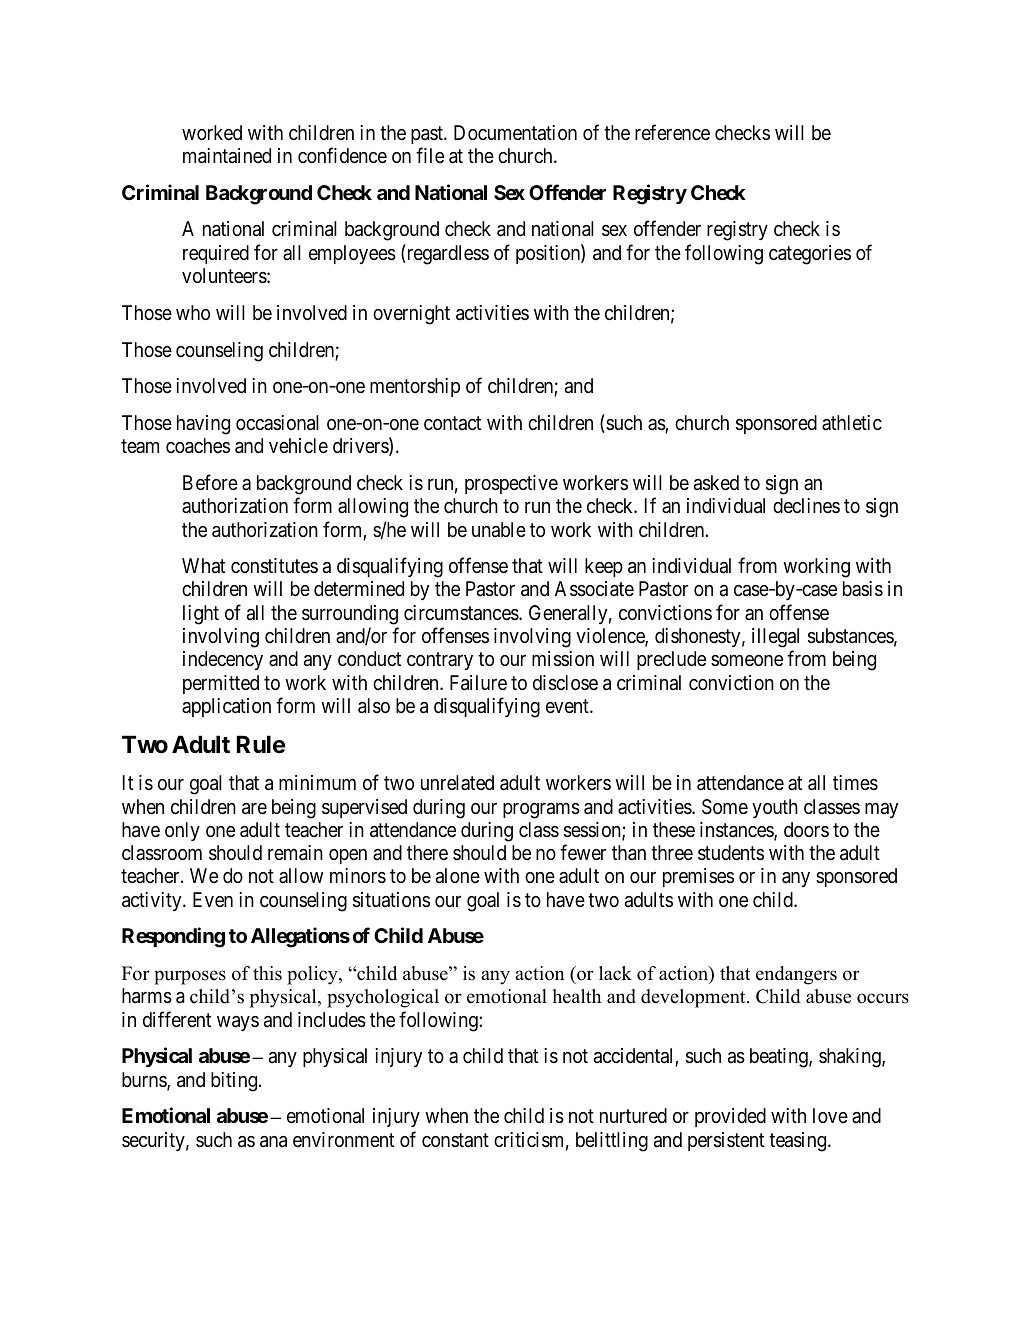  I want to click on reference, so click(672, 132).
